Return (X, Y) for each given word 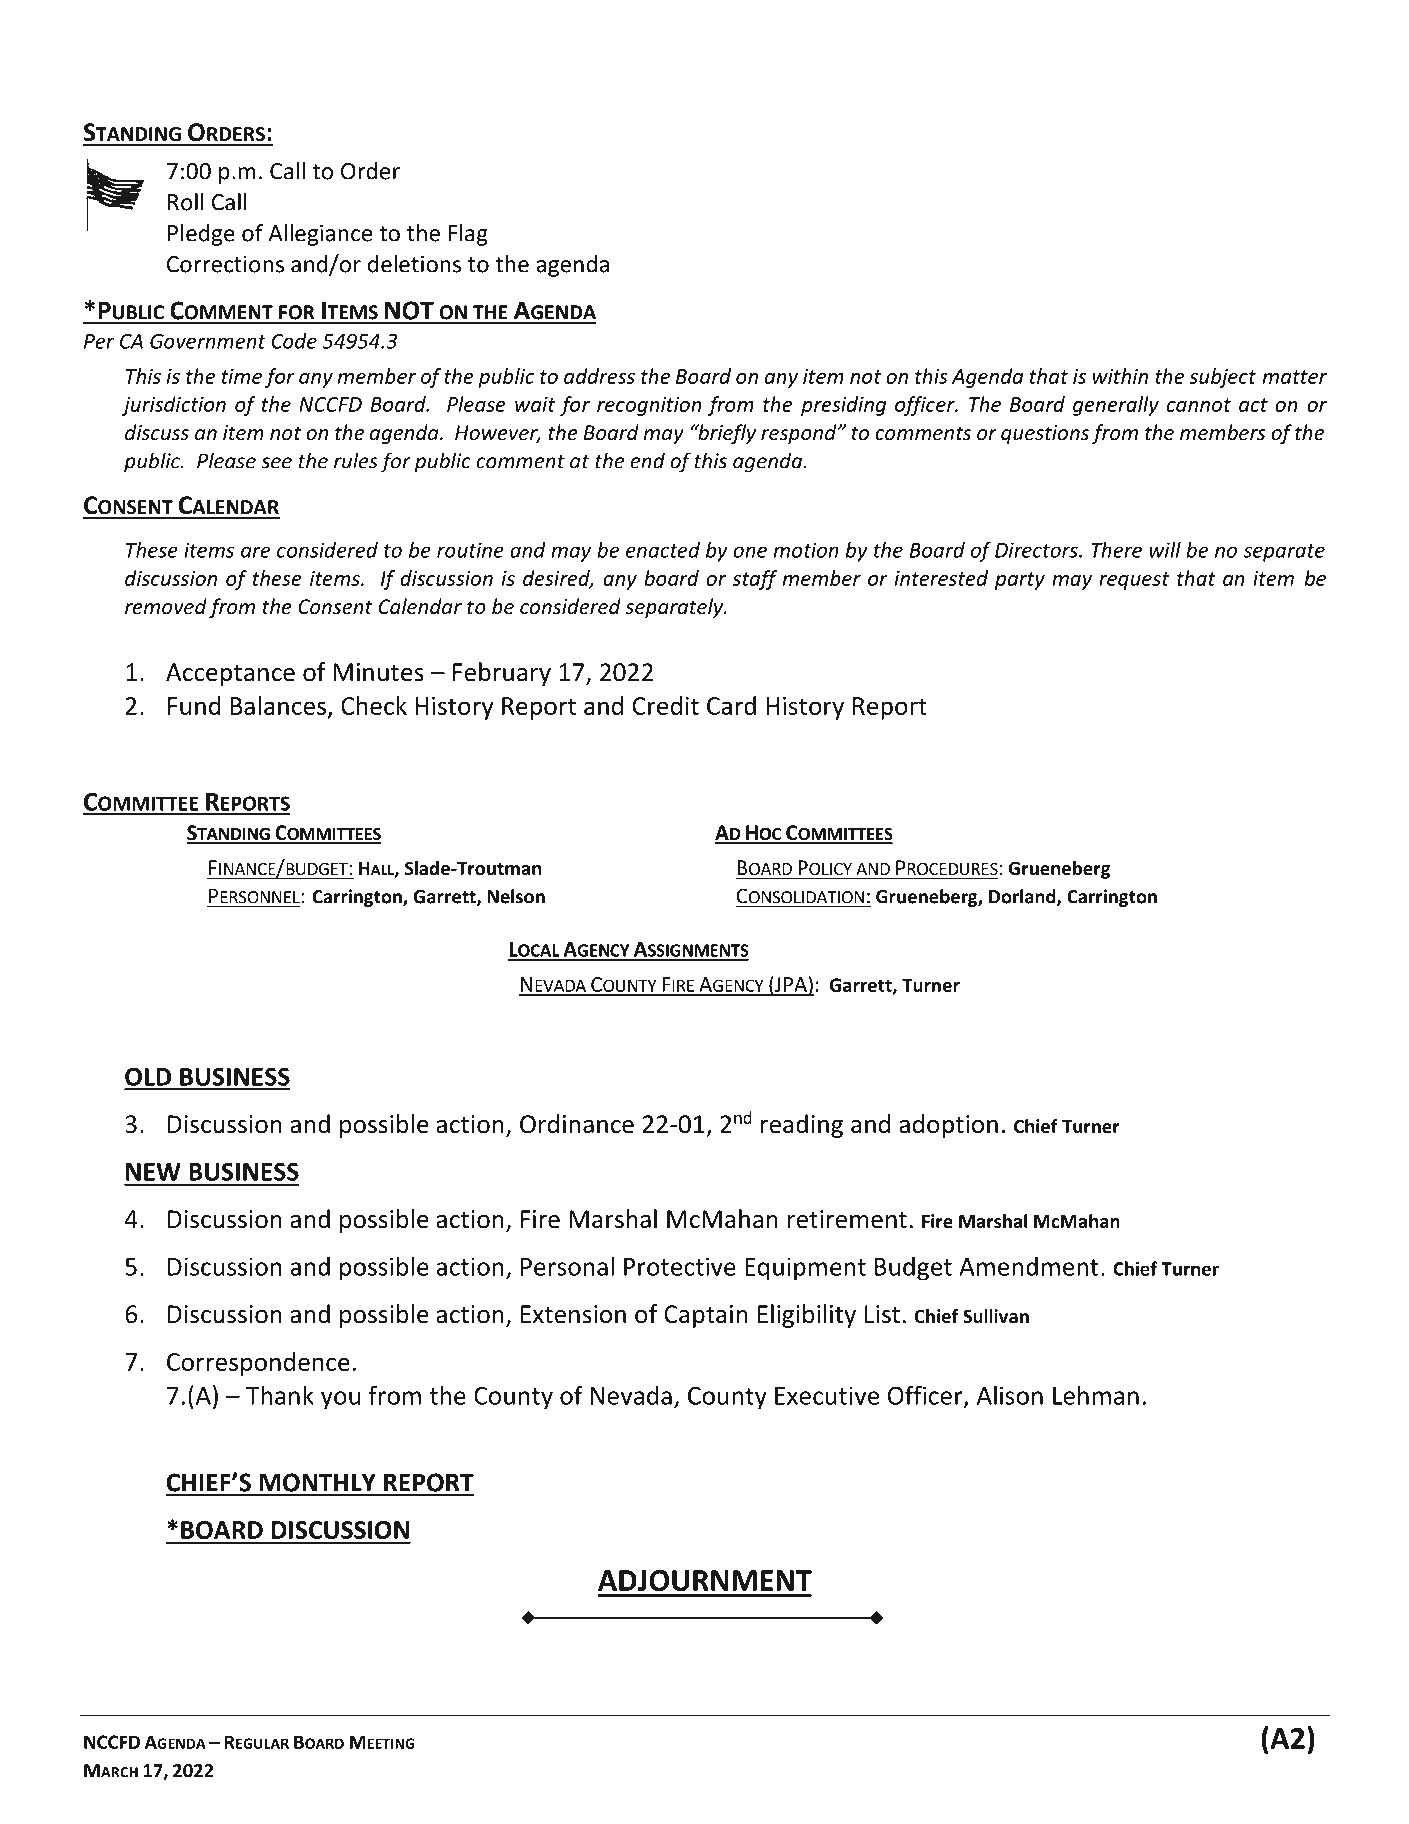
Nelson (516, 896)
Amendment (1028, 1266)
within (1120, 376)
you (340, 1400)
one (750, 552)
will (1165, 550)
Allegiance (320, 235)
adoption (948, 1126)
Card (731, 705)
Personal (567, 1266)
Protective (680, 1266)
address (599, 376)
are (255, 552)
